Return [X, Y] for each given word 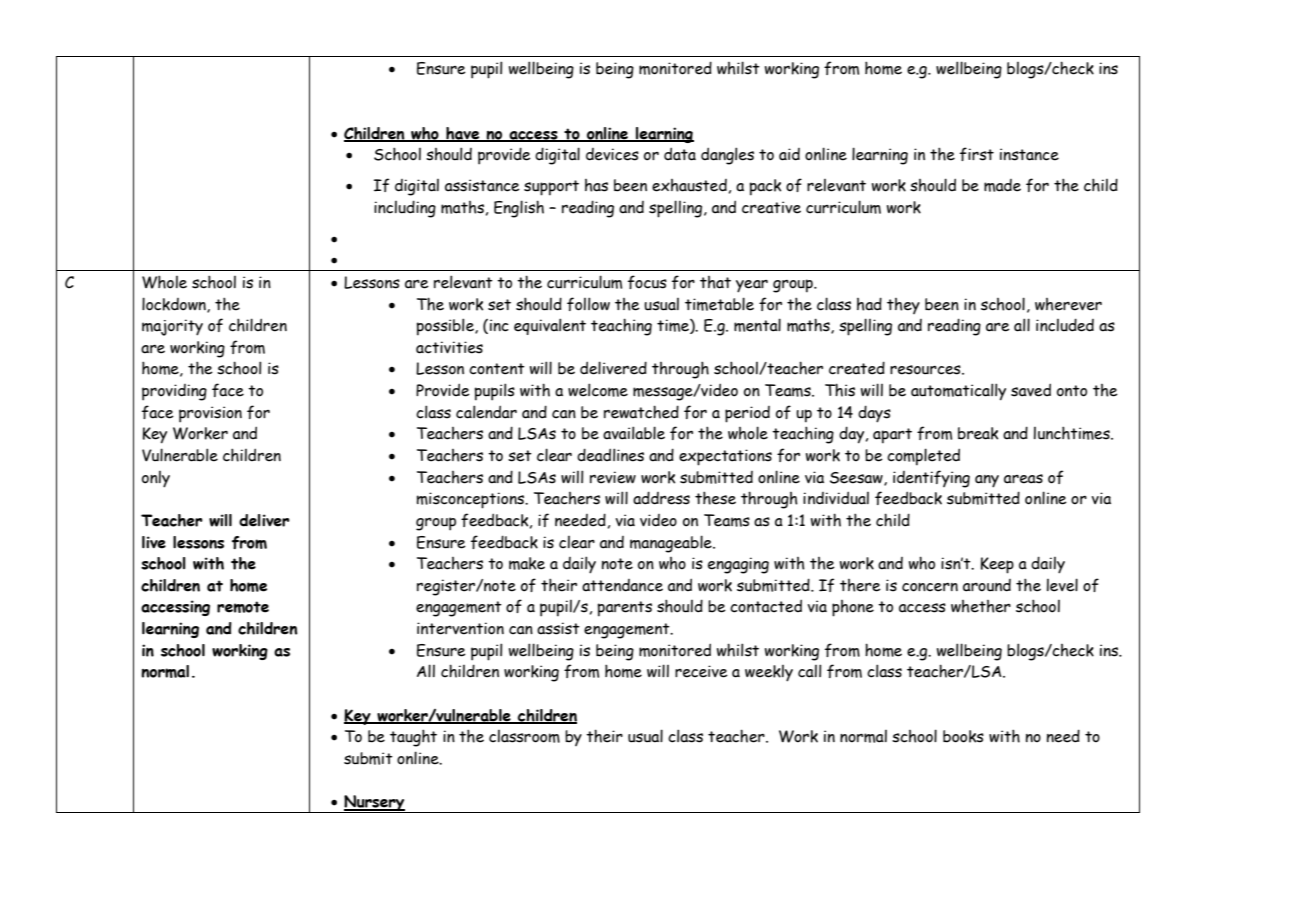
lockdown [175, 305]
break [978, 433]
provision [210, 414]
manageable [672, 544]
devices [612, 154]
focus [647, 282]
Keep [997, 565]
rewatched [641, 412]
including [405, 209]
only [156, 479]
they [903, 306]
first [977, 154]
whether [981, 606]
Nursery [374, 804]
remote [243, 607]
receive [701, 671]
